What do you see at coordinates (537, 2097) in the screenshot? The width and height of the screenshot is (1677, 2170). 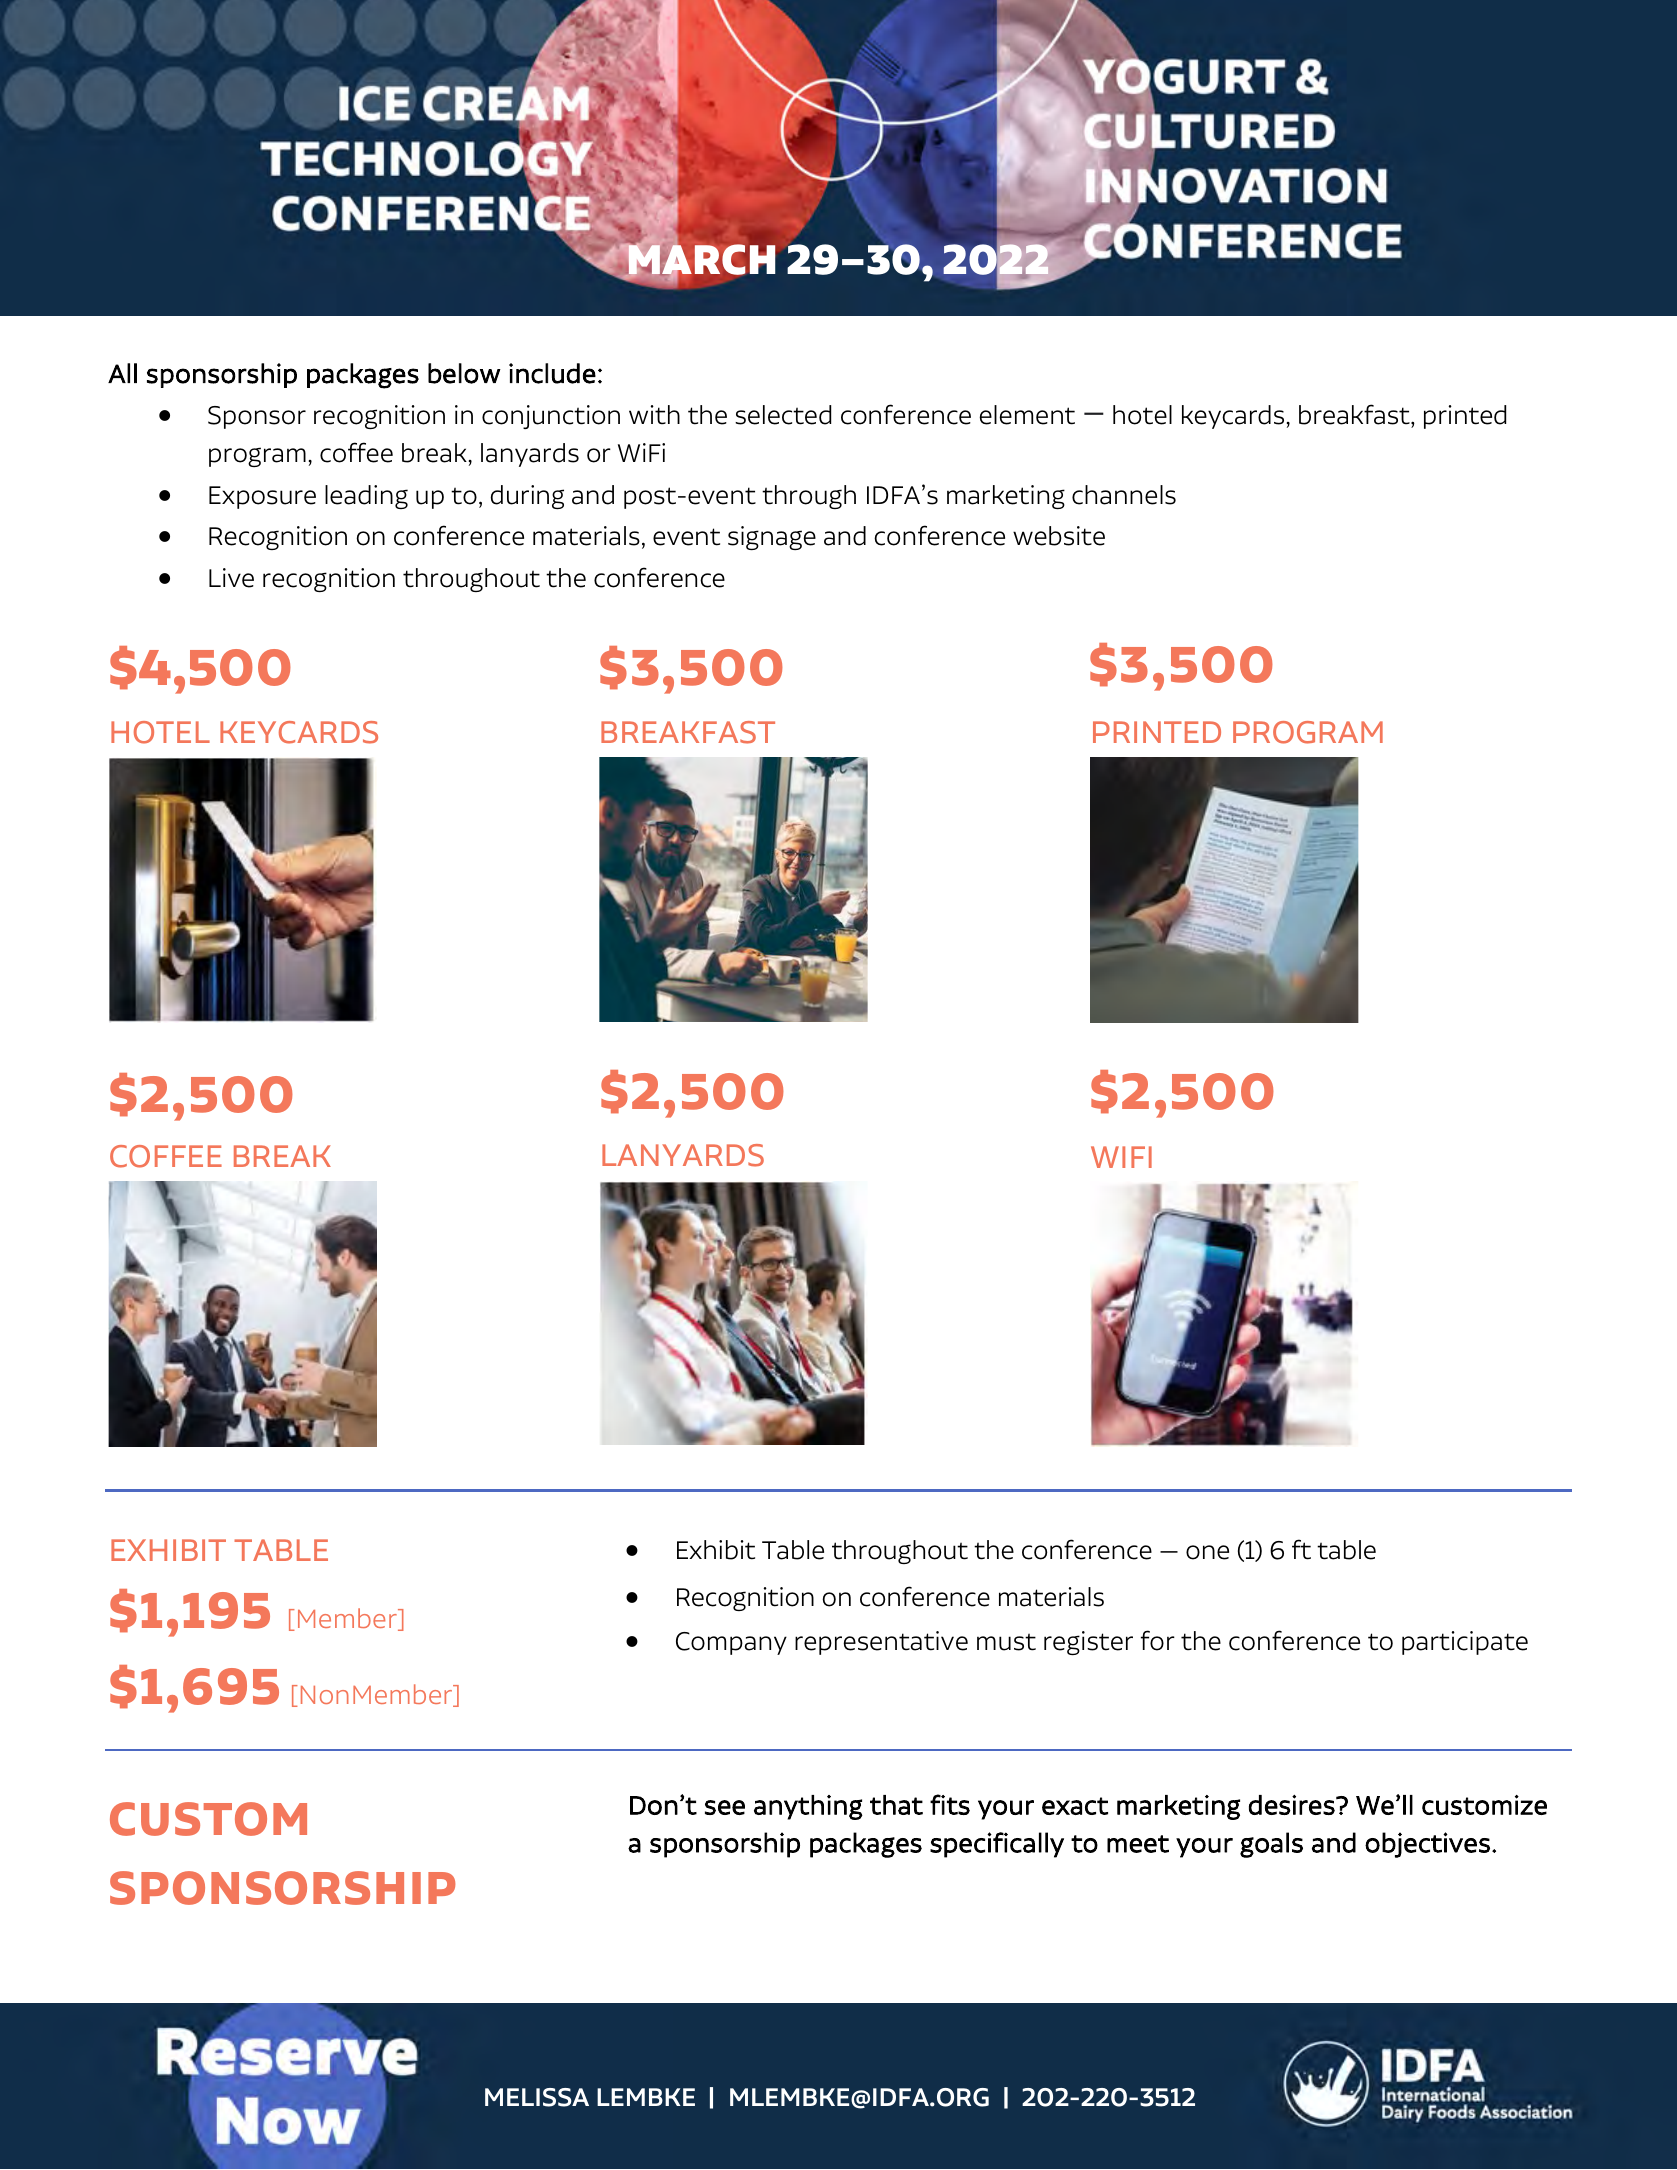 I see `MELISSA` at bounding box center [537, 2097].
